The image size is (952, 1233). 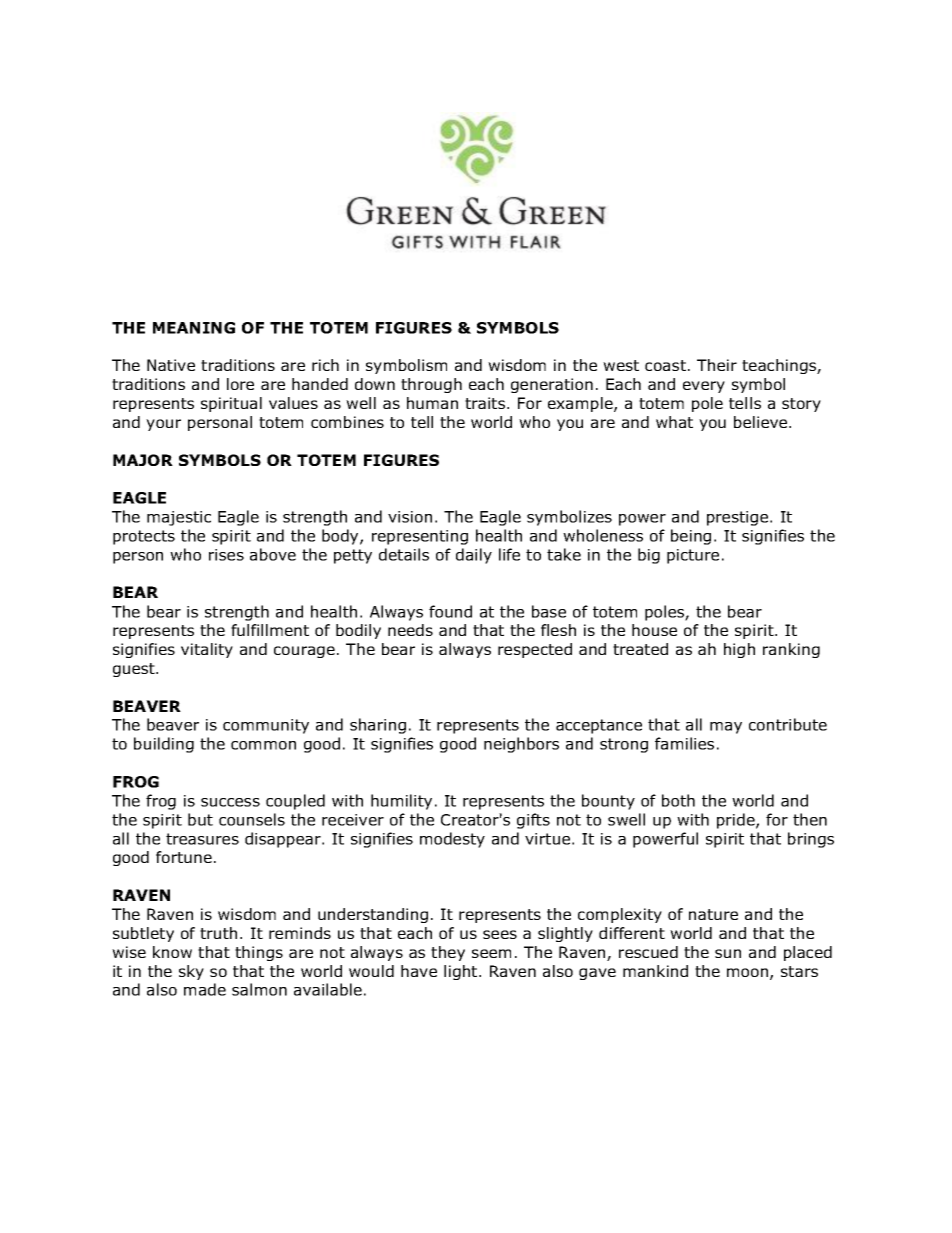 What do you see at coordinates (207, 650) in the document?
I see `vitality` at bounding box center [207, 650].
